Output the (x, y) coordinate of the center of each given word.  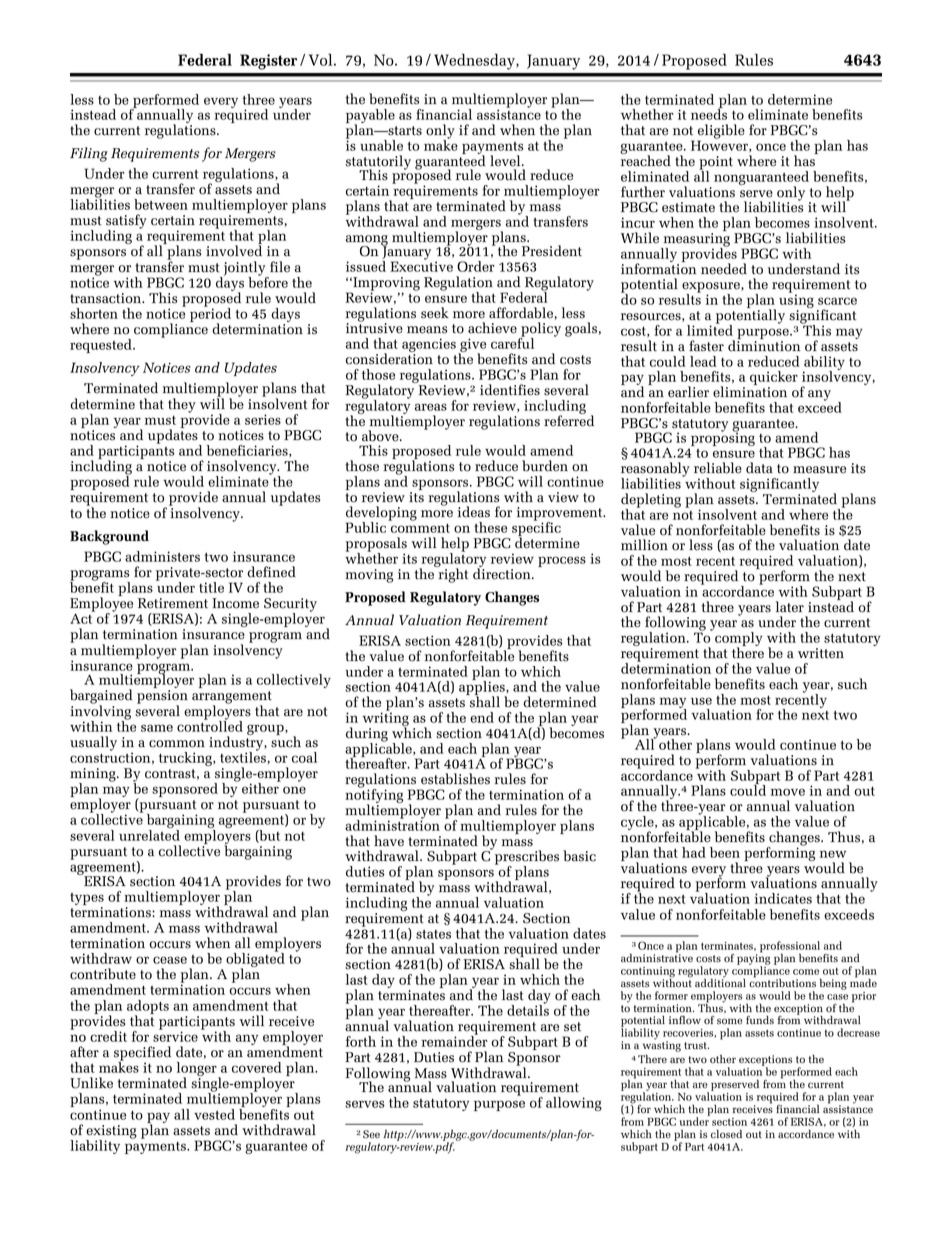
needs (709, 113)
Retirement (173, 603)
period (210, 315)
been (725, 852)
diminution (764, 345)
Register (268, 62)
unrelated (149, 834)
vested (214, 1114)
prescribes (525, 857)
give (472, 346)
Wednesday (475, 61)
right (452, 574)
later (790, 607)
